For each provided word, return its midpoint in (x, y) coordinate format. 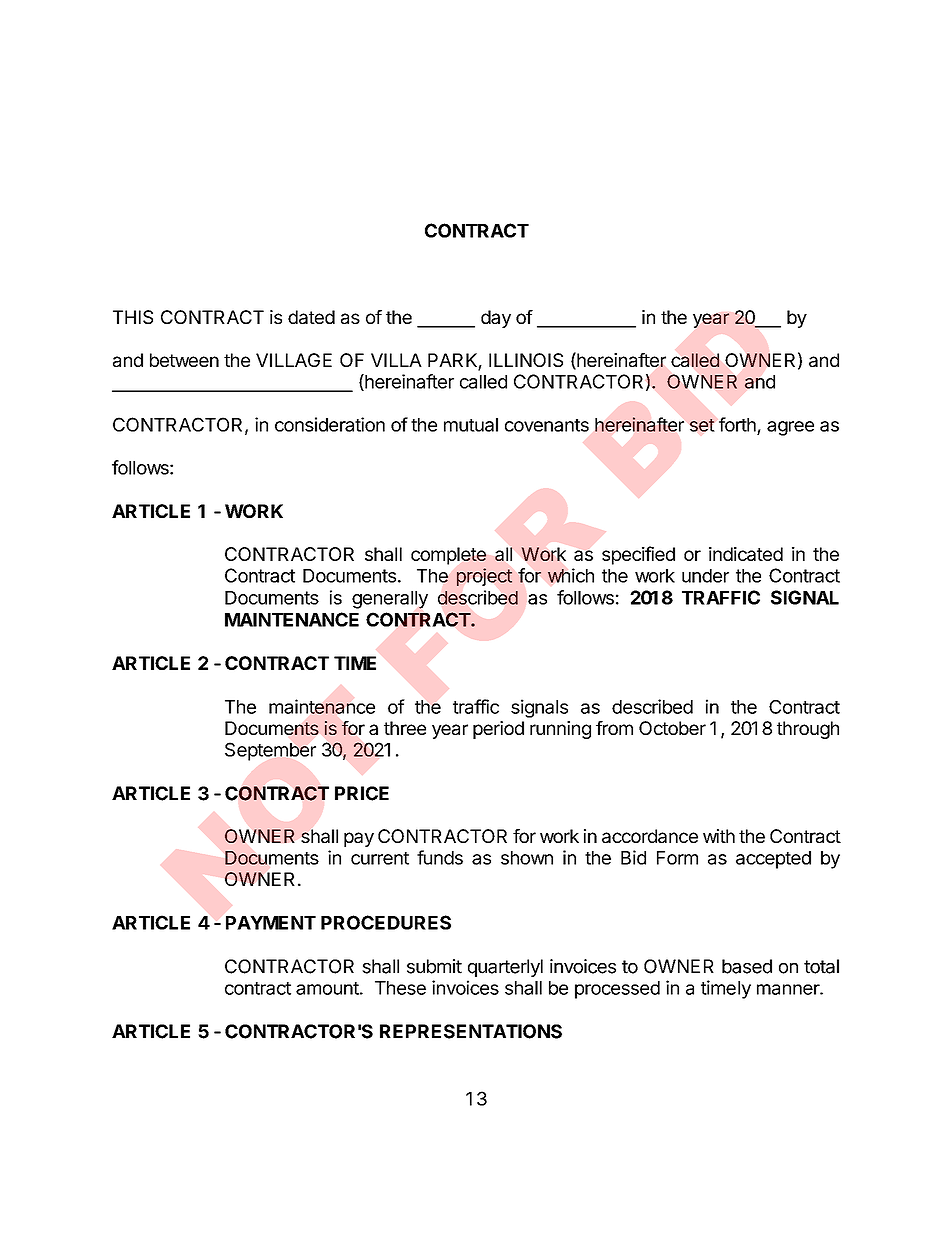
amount (327, 988)
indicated (746, 554)
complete (449, 556)
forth (737, 424)
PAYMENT (271, 923)
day (496, 319)
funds (440, 857)
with (719, 836)
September (270, 751)
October (672, 728)
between (184, 360)
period (498, 730)
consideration (330, 424)
